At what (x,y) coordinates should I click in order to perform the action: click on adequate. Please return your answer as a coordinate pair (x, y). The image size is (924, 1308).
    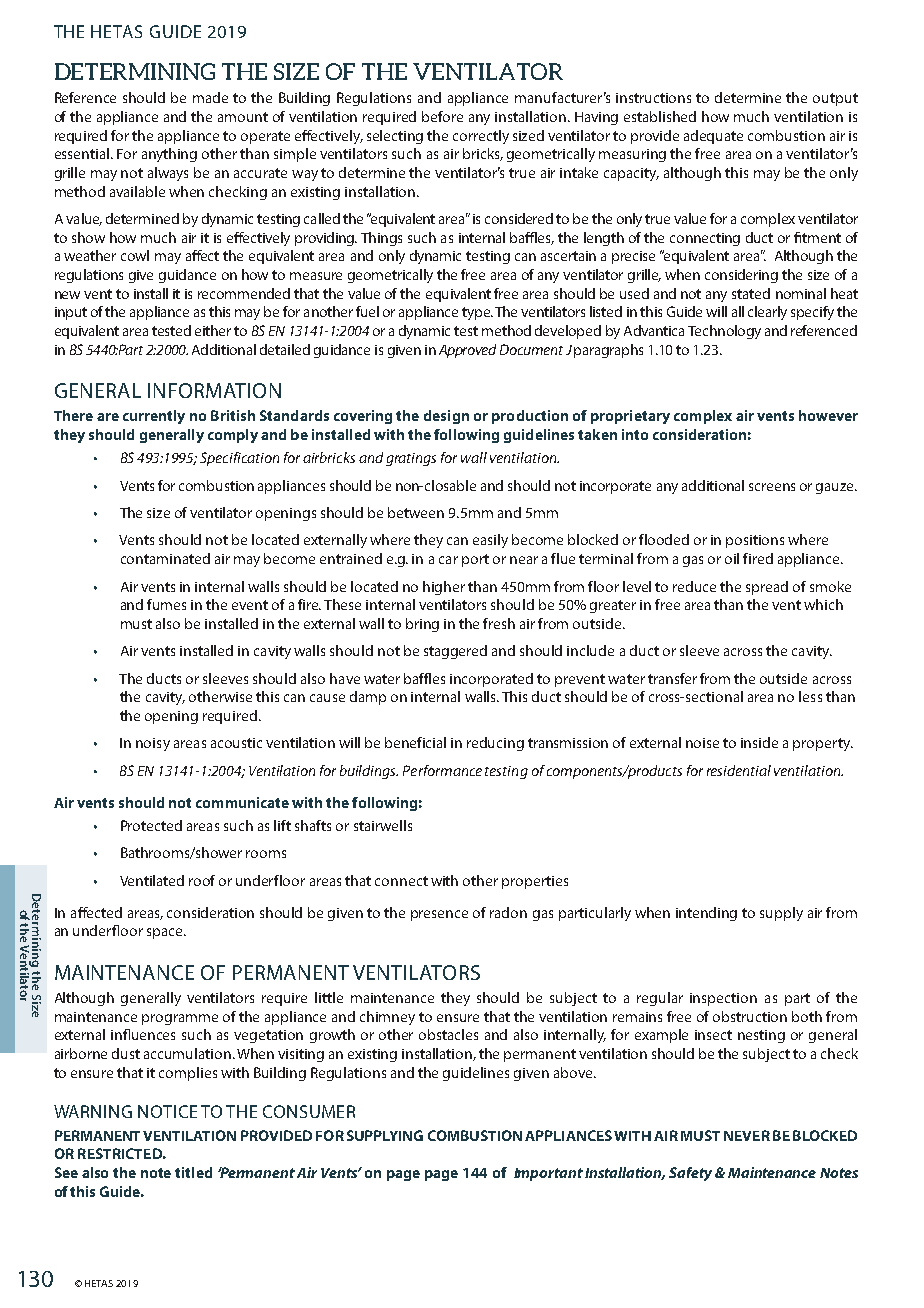
    Looking at the image, I should click on (713, 137).
